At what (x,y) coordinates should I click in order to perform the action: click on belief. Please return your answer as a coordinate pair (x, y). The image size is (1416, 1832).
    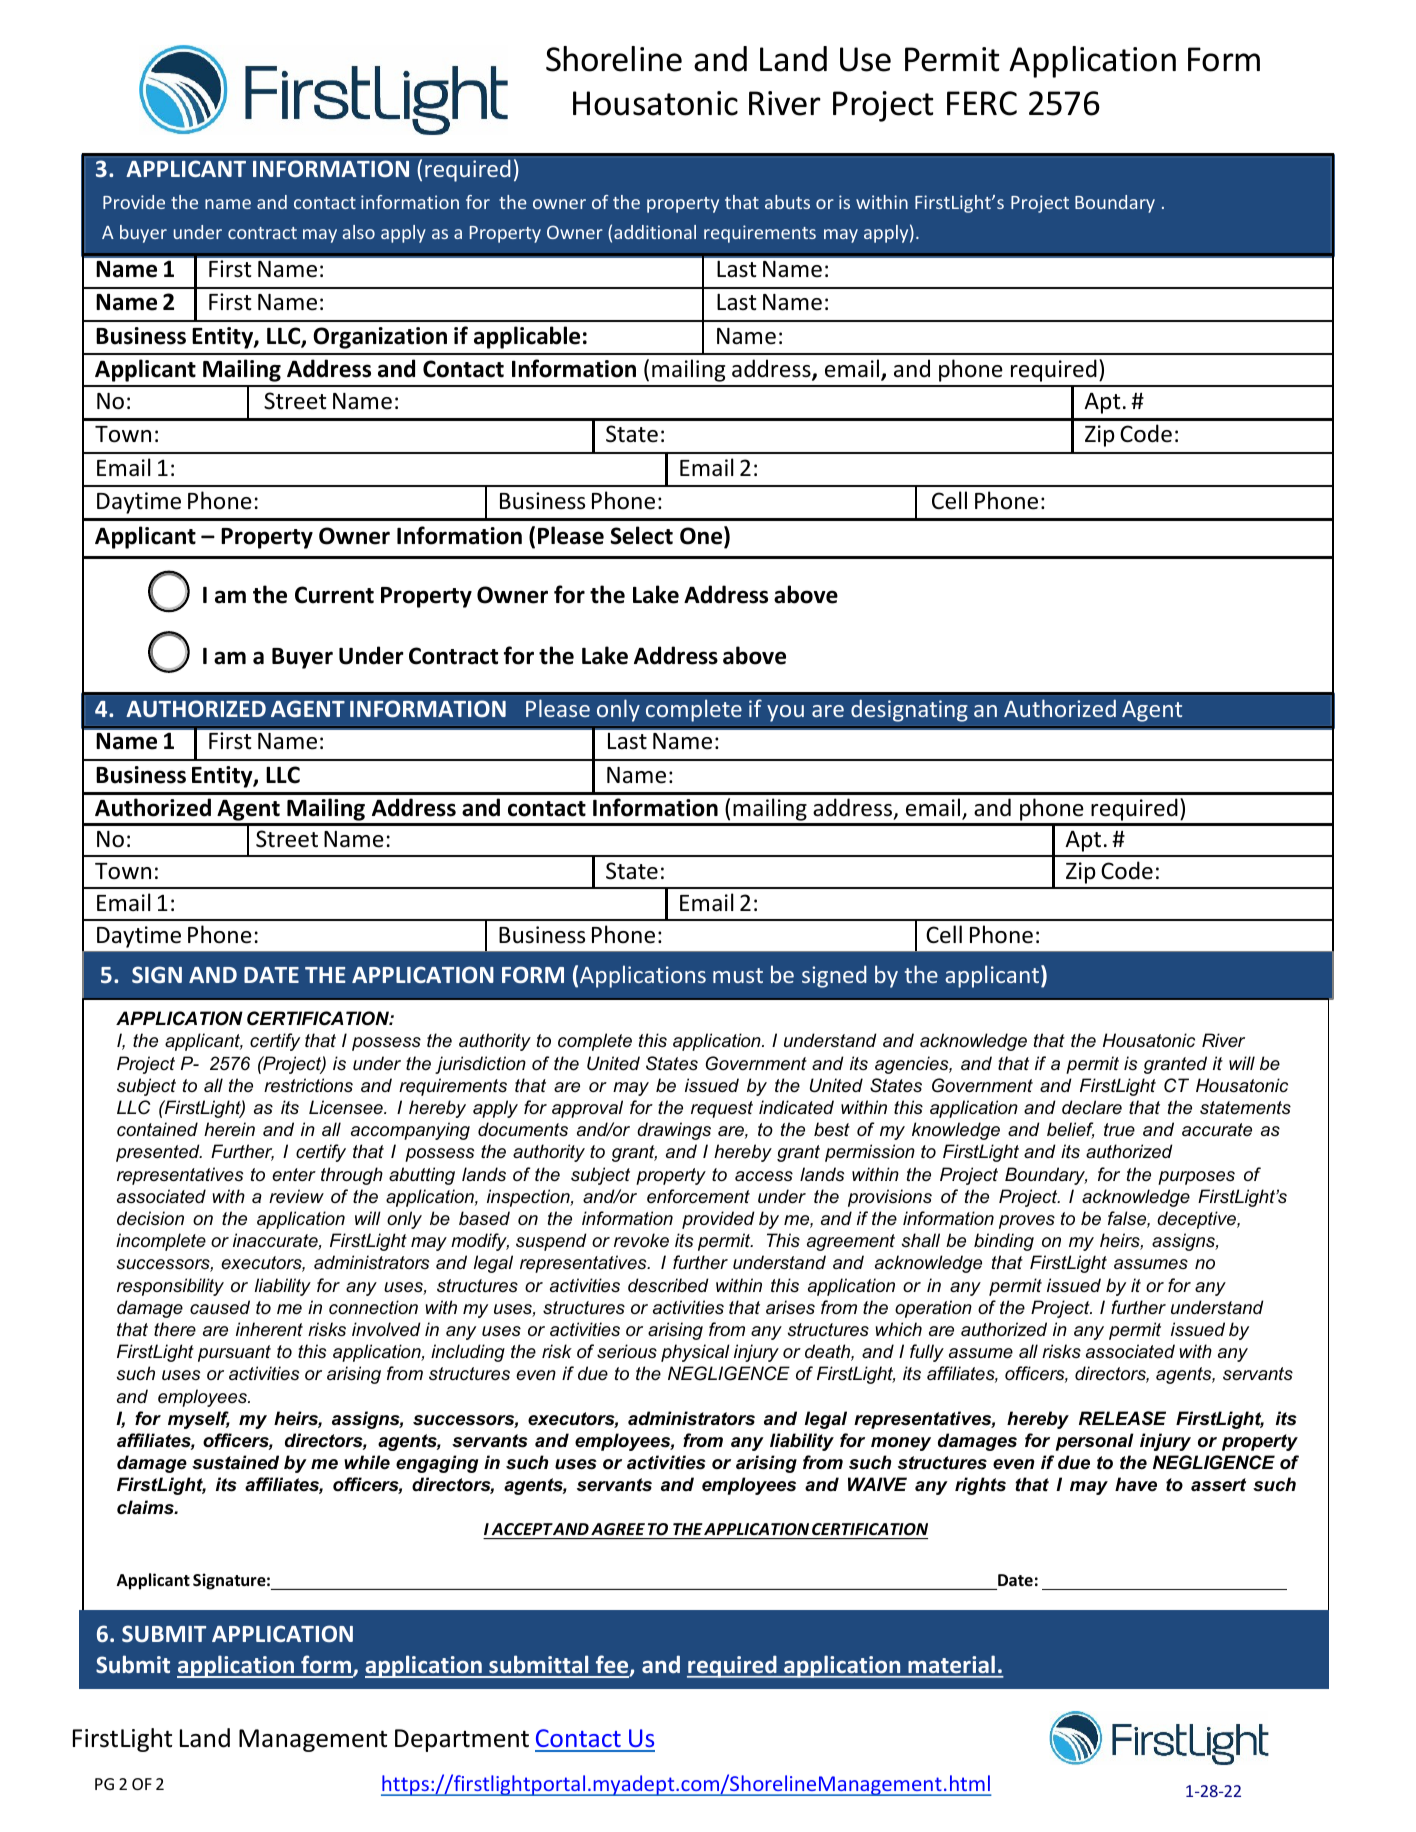
    Looking at the image, I should click on (1070, 1130).
